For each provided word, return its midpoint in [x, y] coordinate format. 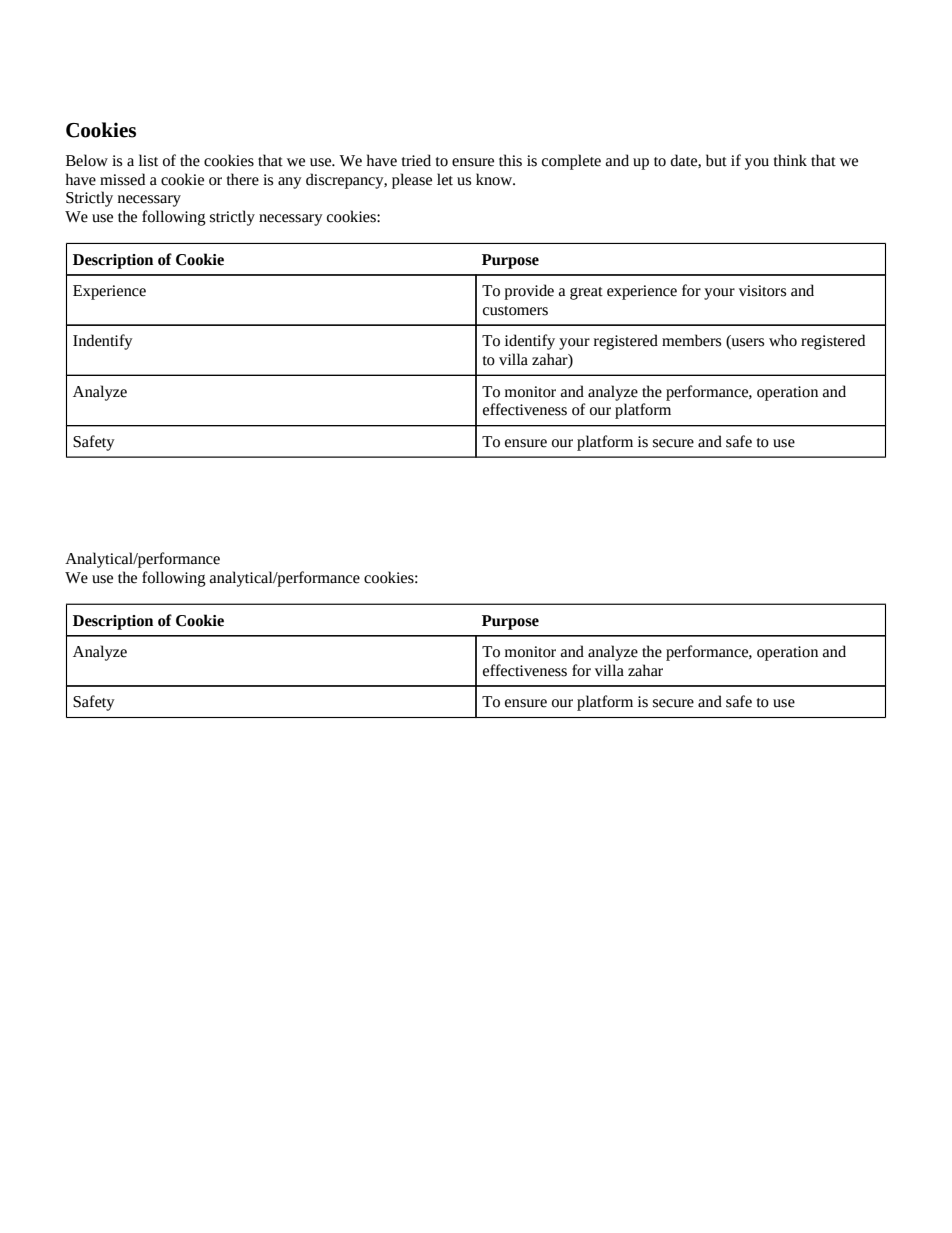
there [243, 179]
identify [530, 342]
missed [122, 179]
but [716, 160]
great [586, 293]
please [412, 181]
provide [529, 292]
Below [87, 160]
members [691, 340]
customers [515, 311]
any [290, 183]
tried [416, 160]
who [783, 340]
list [148, 160]
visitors [762, 291]
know [495, 179]
